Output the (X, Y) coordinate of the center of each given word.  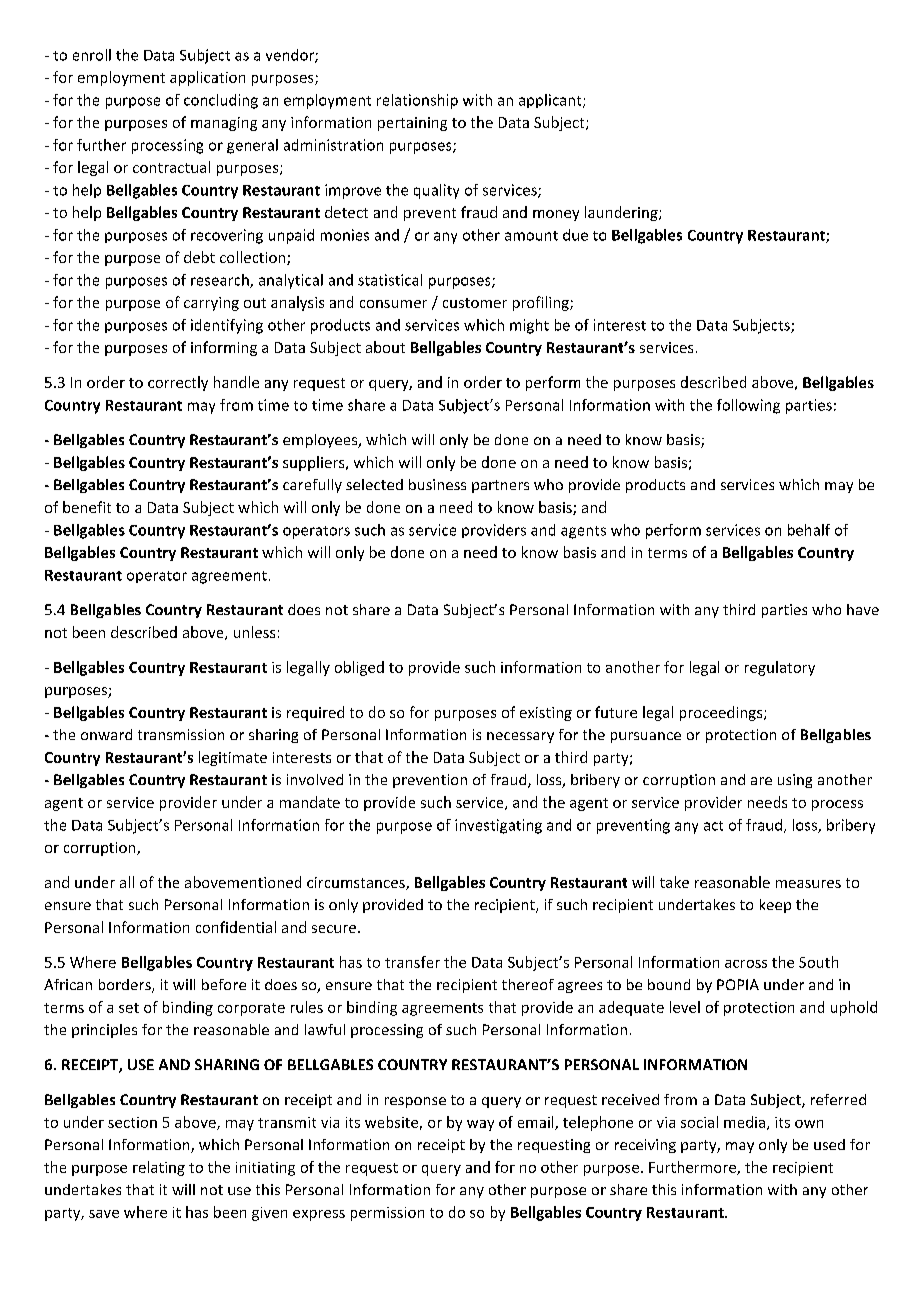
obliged (359, 668)
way (480, 1125)
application (207, 78)
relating (159, 1168)
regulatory (780, 668)
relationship (417, 101)
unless (254, 632)
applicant (551, 101)
